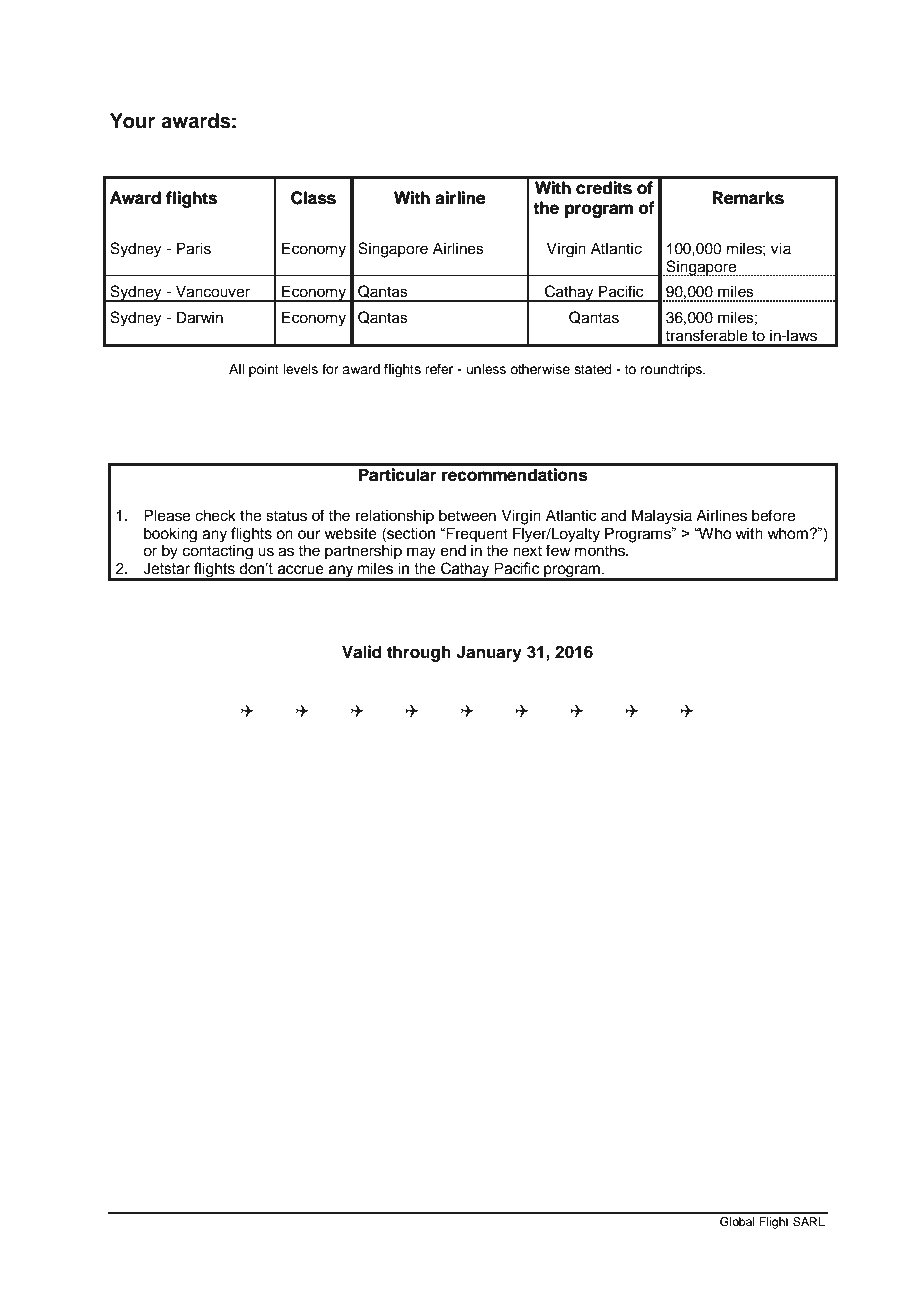 The width and height of the screenshot is (924, 1308). Describe the element at coordinates (489, 653) in the screenshot. I see `January` at that location.
